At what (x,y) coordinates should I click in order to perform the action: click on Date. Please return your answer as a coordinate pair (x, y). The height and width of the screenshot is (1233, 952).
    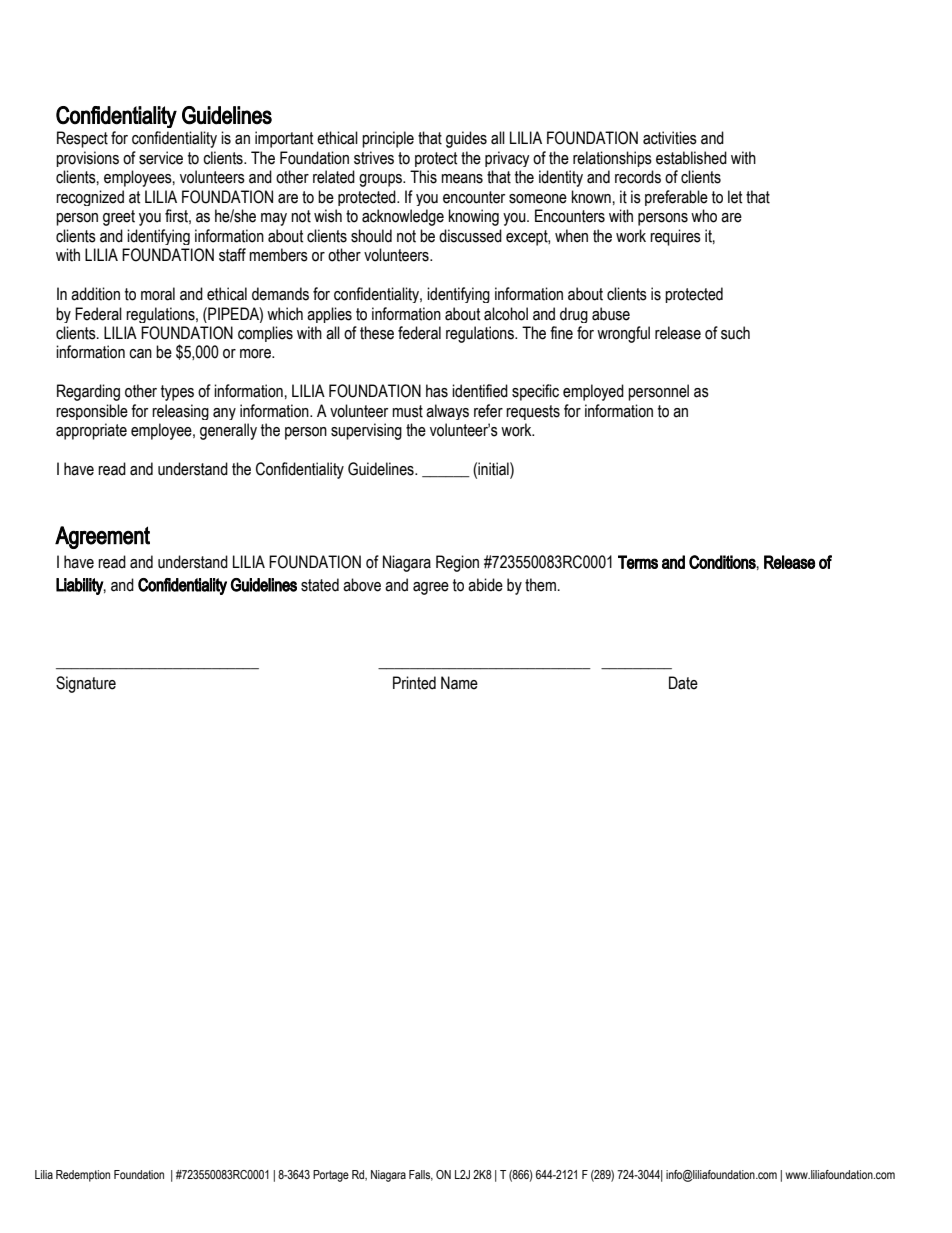
    Looking at the image, I should click on (683, 683).
